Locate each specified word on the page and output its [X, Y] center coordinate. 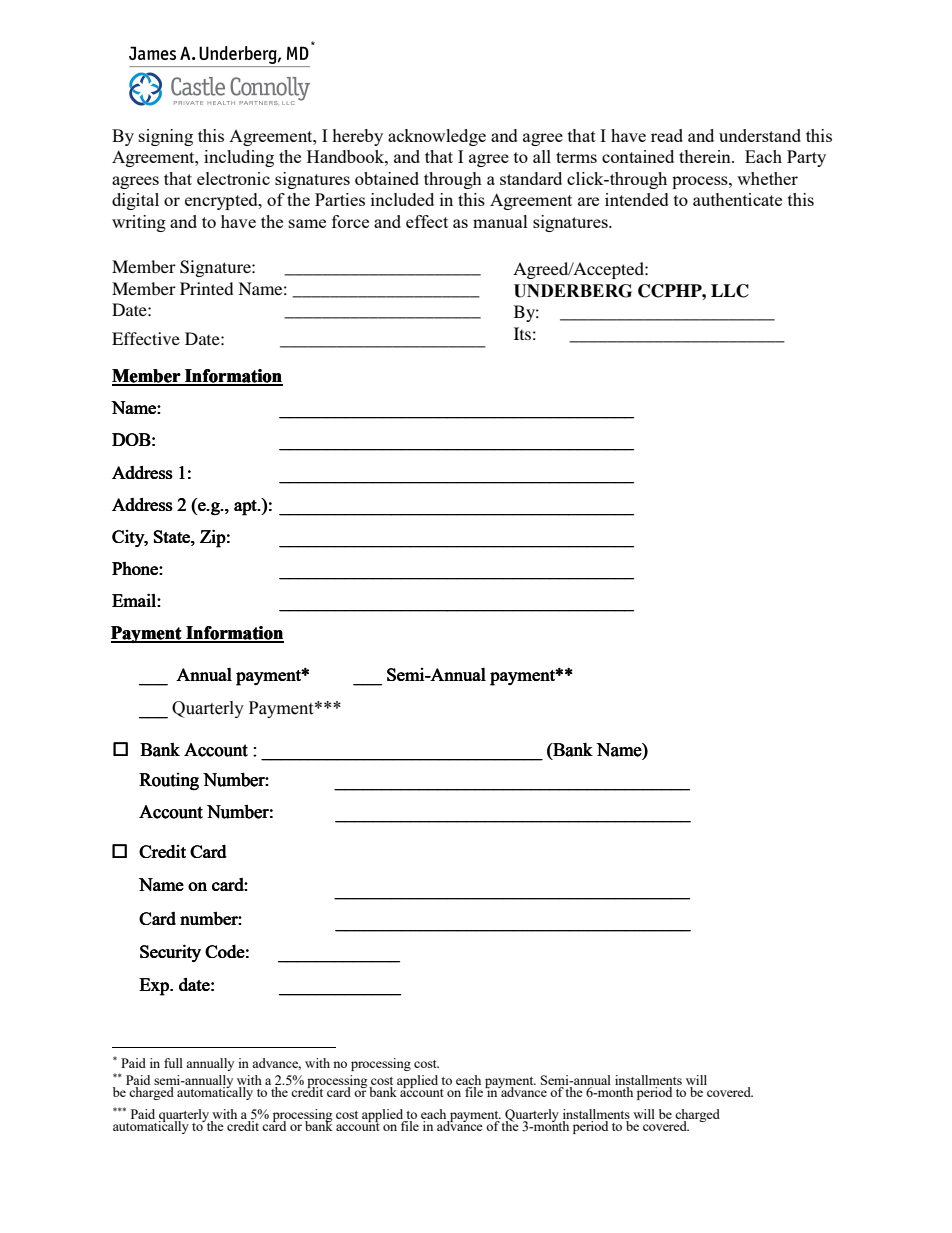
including [239, 158]
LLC [730, 291]
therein [706, 156]
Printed [207, 288]
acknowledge [437, 137]
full [173, 1063]
